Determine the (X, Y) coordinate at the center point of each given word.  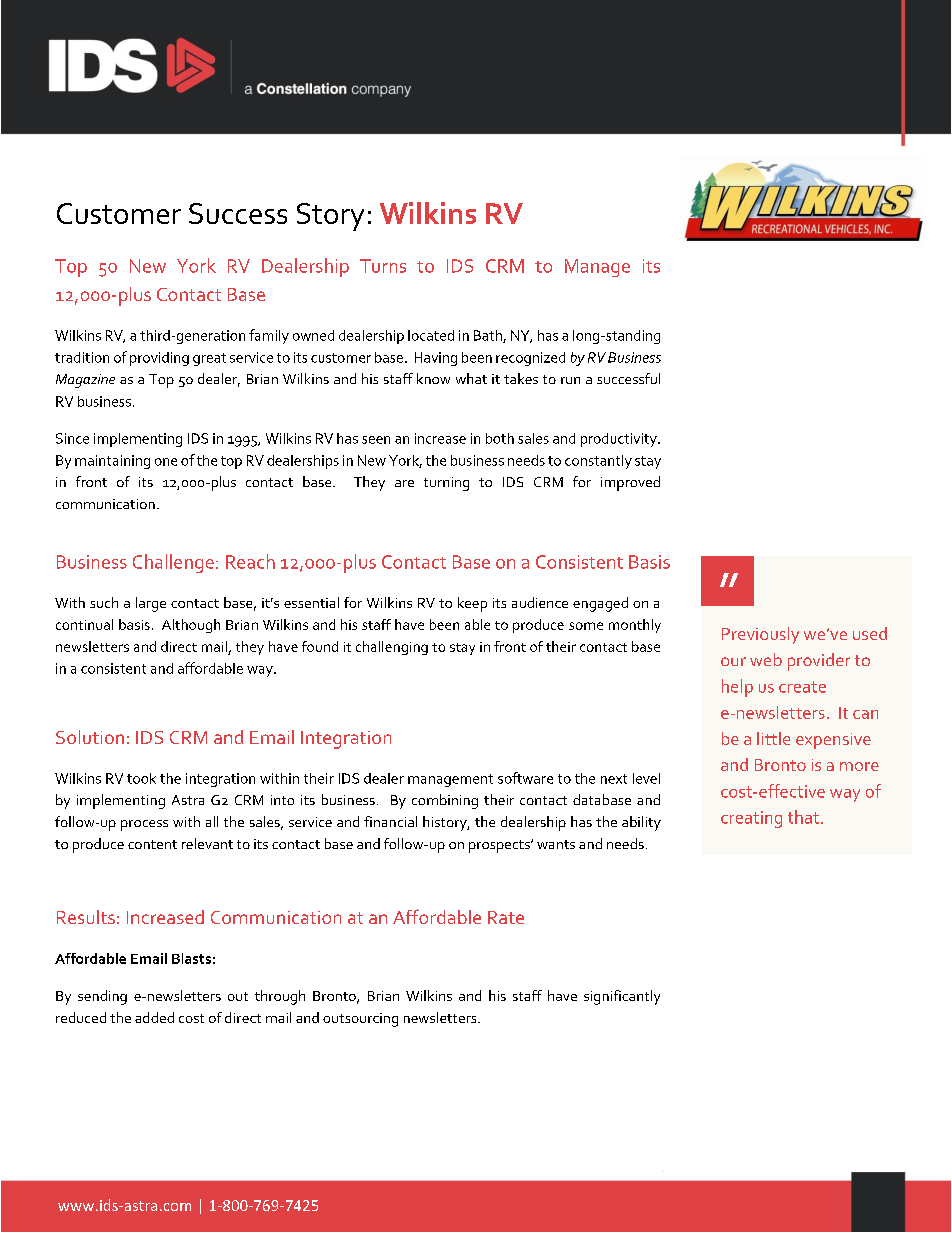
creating (751, 819)
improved (630, 483)
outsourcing (360, 1020)
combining (445, 801)
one (166, 462)
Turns (383, 266)
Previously (760, 635)
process (144, 825)
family (269, 336)
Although (191, 626)
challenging (392, 648)
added (154, 1017)
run (570, 380)
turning (446, 484)
